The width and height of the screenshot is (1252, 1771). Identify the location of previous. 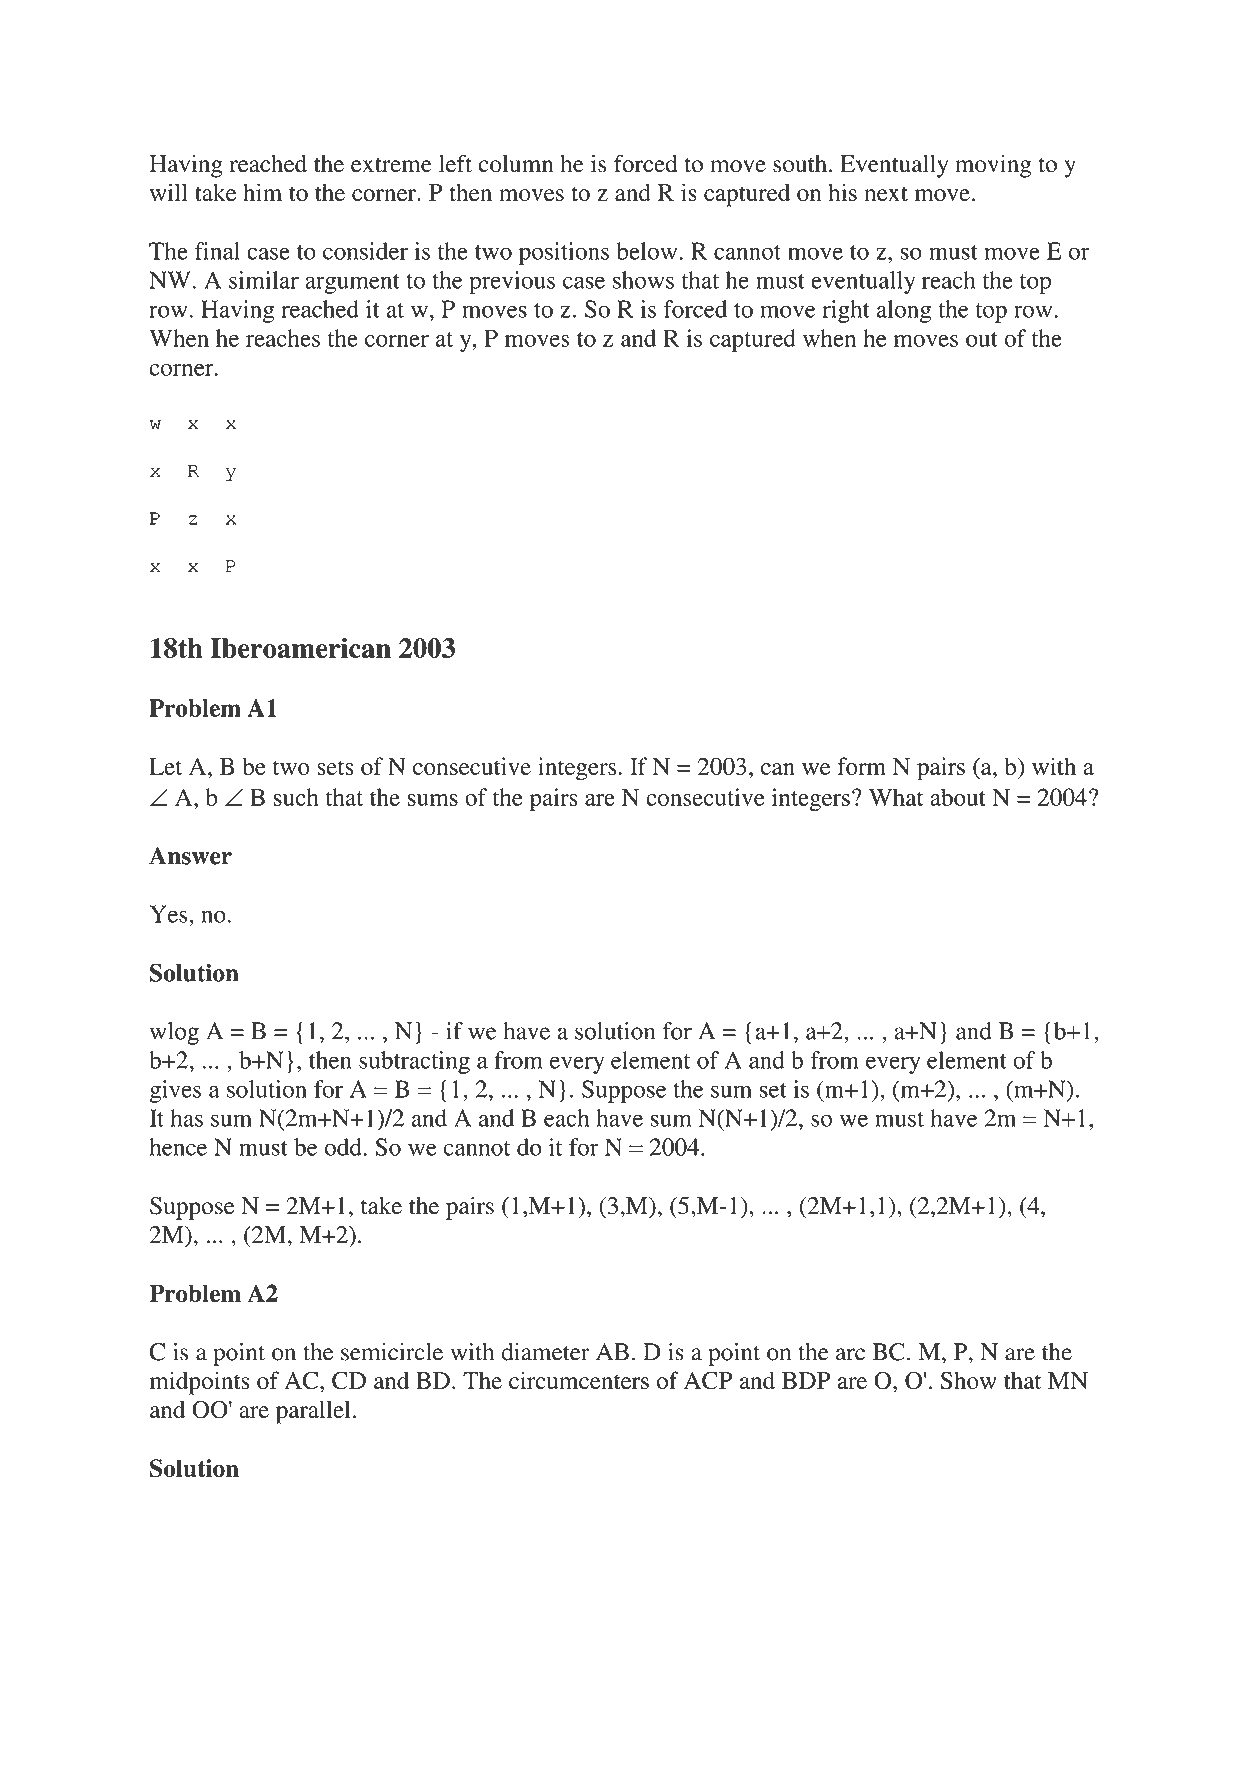
(512, 282).
